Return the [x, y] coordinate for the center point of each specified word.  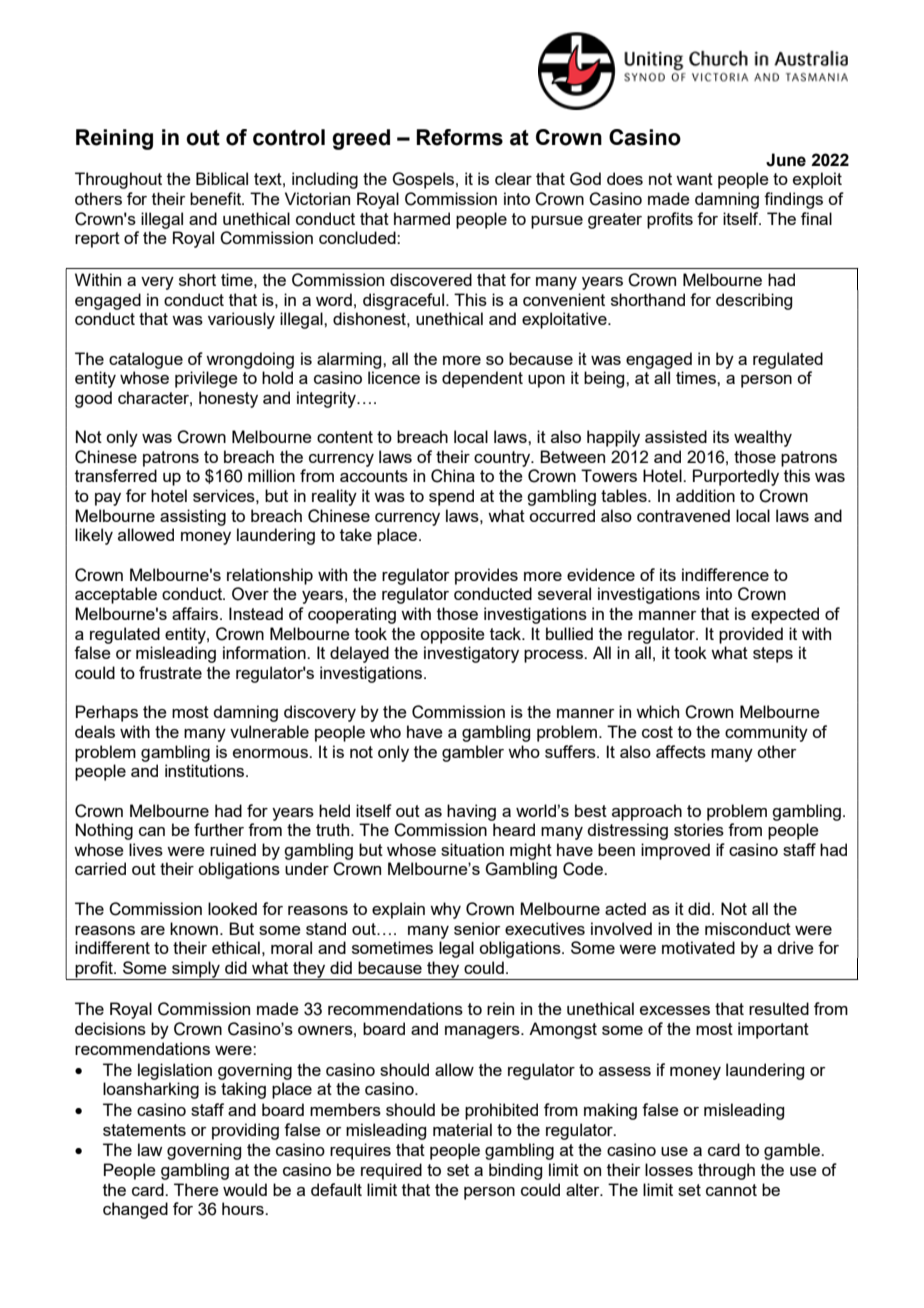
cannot [731, 1190]
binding [515, 1171]
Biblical [222, 178]
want [694, 179]
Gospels [423, 180]
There [196, 1189]
